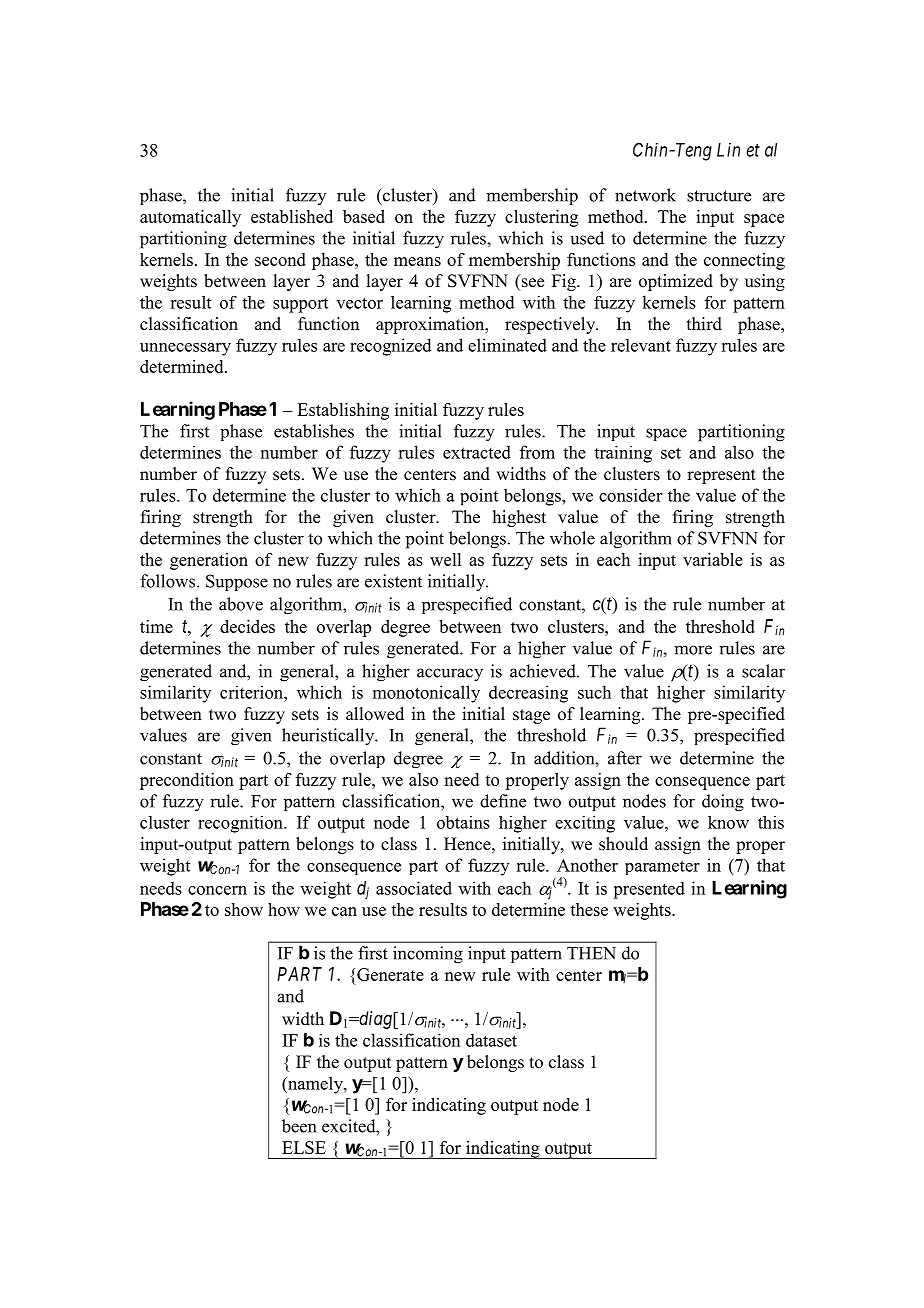  I want to click on structure, so click(719, 196).
